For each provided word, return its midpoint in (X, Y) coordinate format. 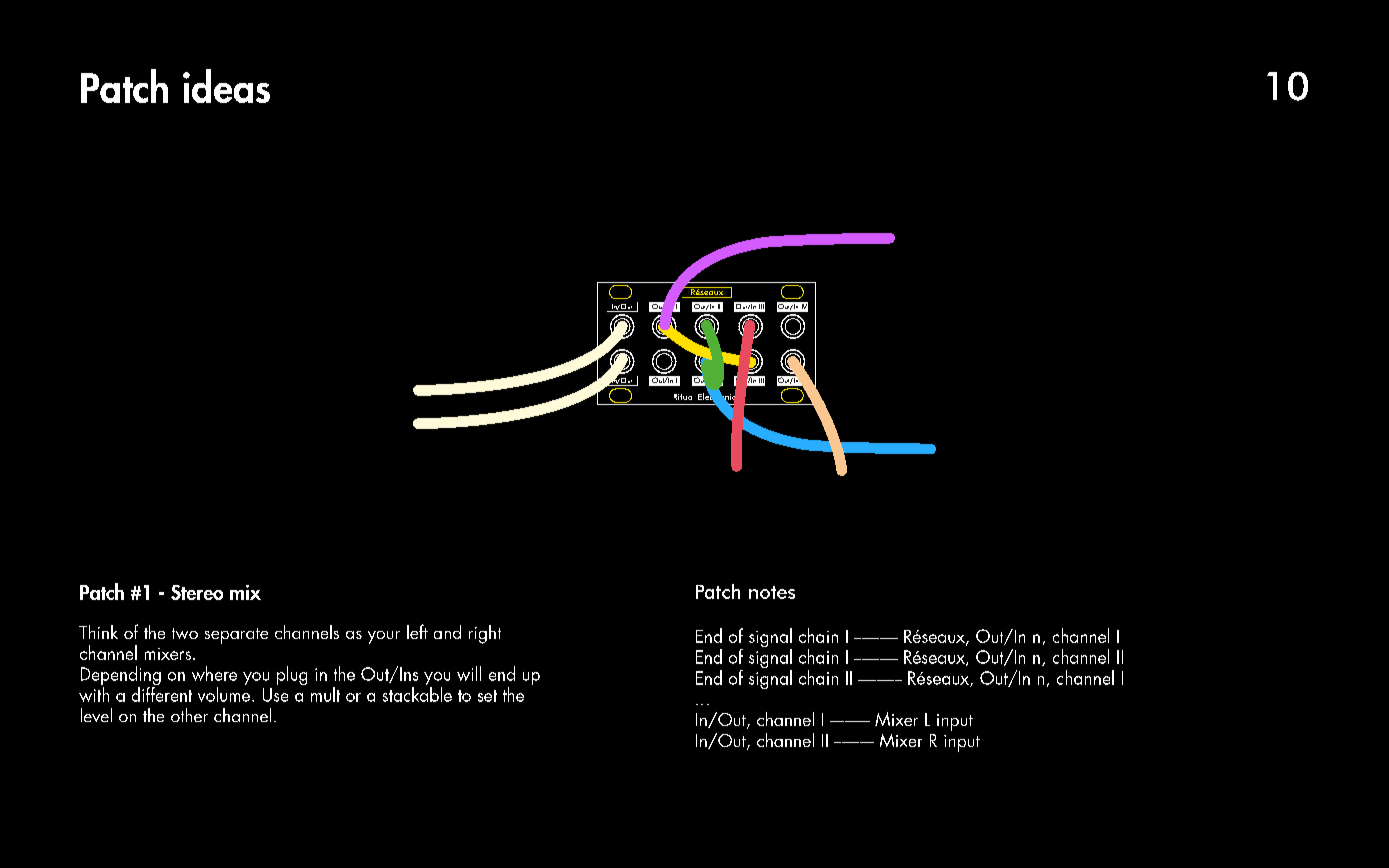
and (447, 632)
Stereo (197, 592)
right (485, 634)
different (162, 693)
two (185, 633)
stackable (417, 694)
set (487, 696)
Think (98, 632)
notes (772, 592)
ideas (226, 86)
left (417, 631)
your (384, 637)
